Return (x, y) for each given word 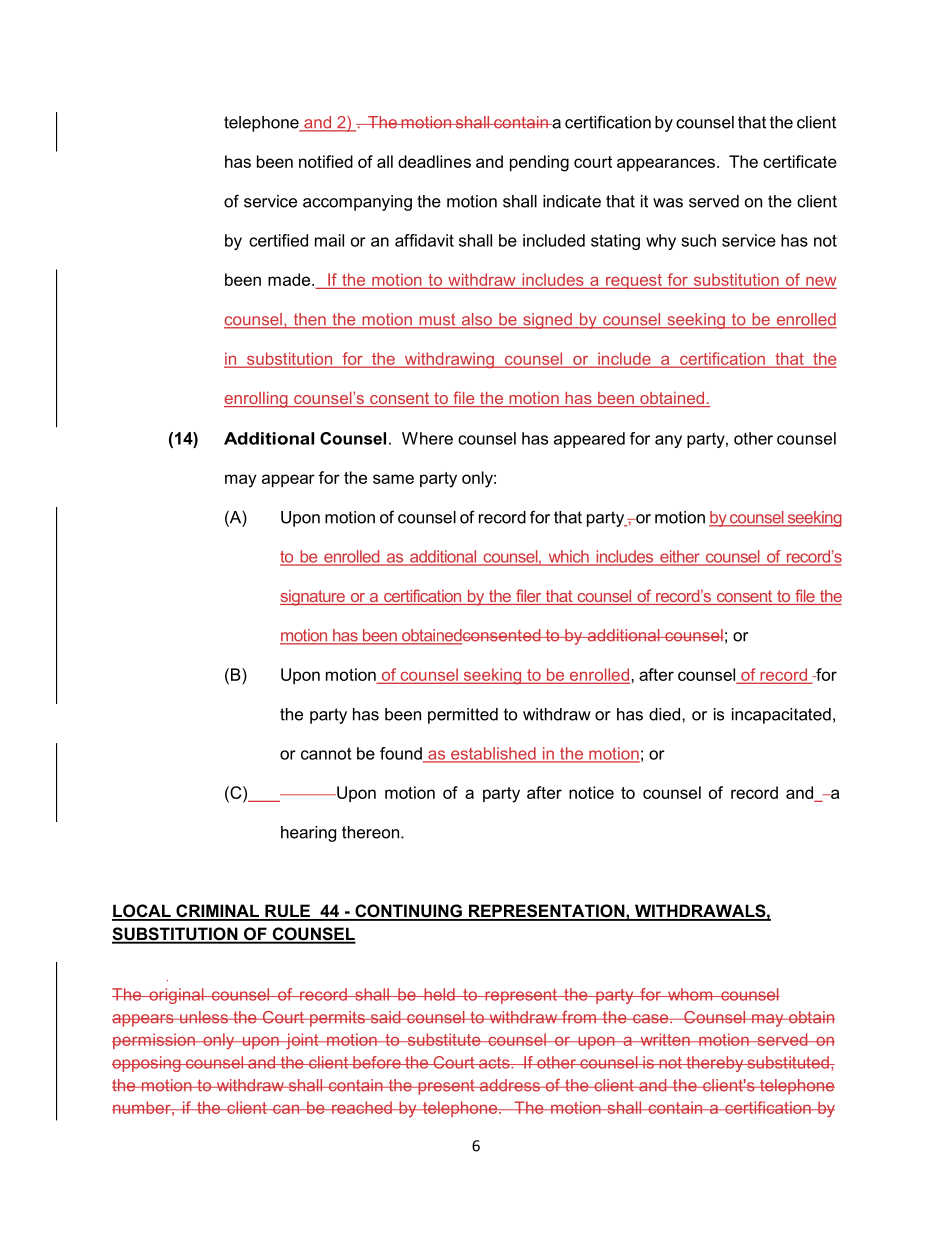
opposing (147, 1064)
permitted (463, 716)
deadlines (434, 161)
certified (278, 240)
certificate (800, 161)
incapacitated (781, 716)
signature (313, 598)
